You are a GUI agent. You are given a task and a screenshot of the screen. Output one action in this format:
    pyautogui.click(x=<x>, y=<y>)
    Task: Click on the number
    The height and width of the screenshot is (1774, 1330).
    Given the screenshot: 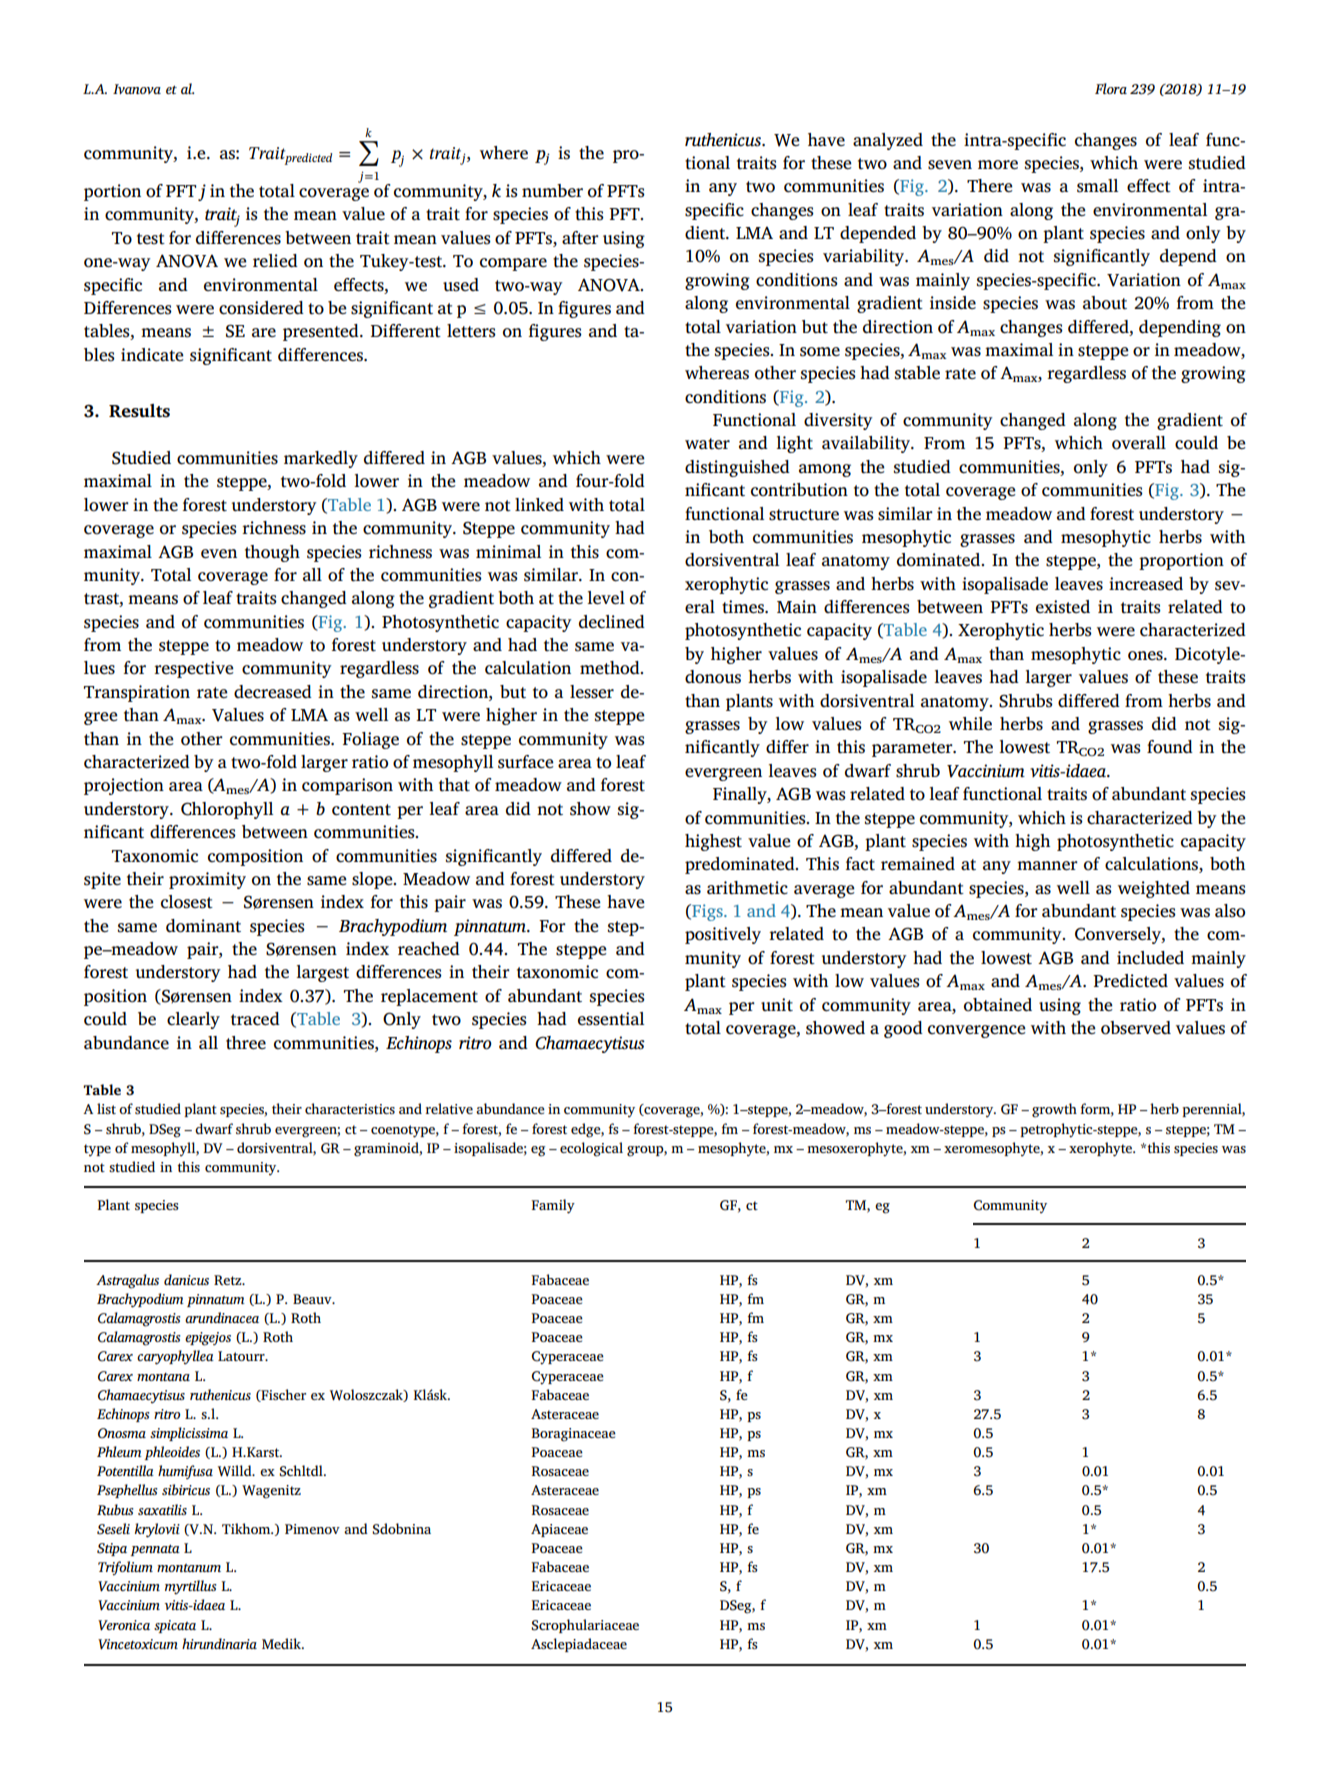 What is the action you would take?
    pyautogui.click(x=552, y=190)
